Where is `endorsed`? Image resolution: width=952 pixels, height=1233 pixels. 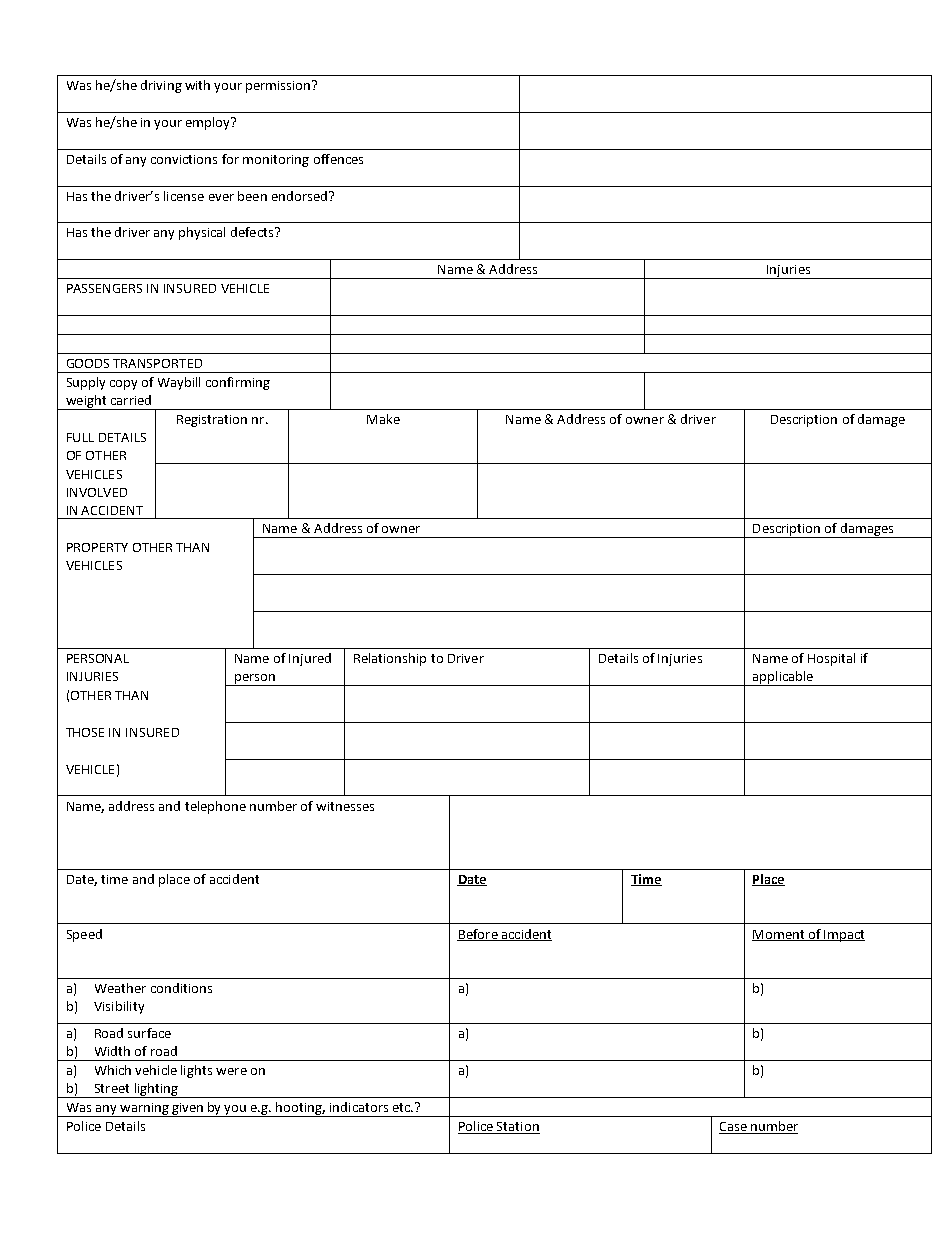
endorsed is located at coordinates (299, 196).
